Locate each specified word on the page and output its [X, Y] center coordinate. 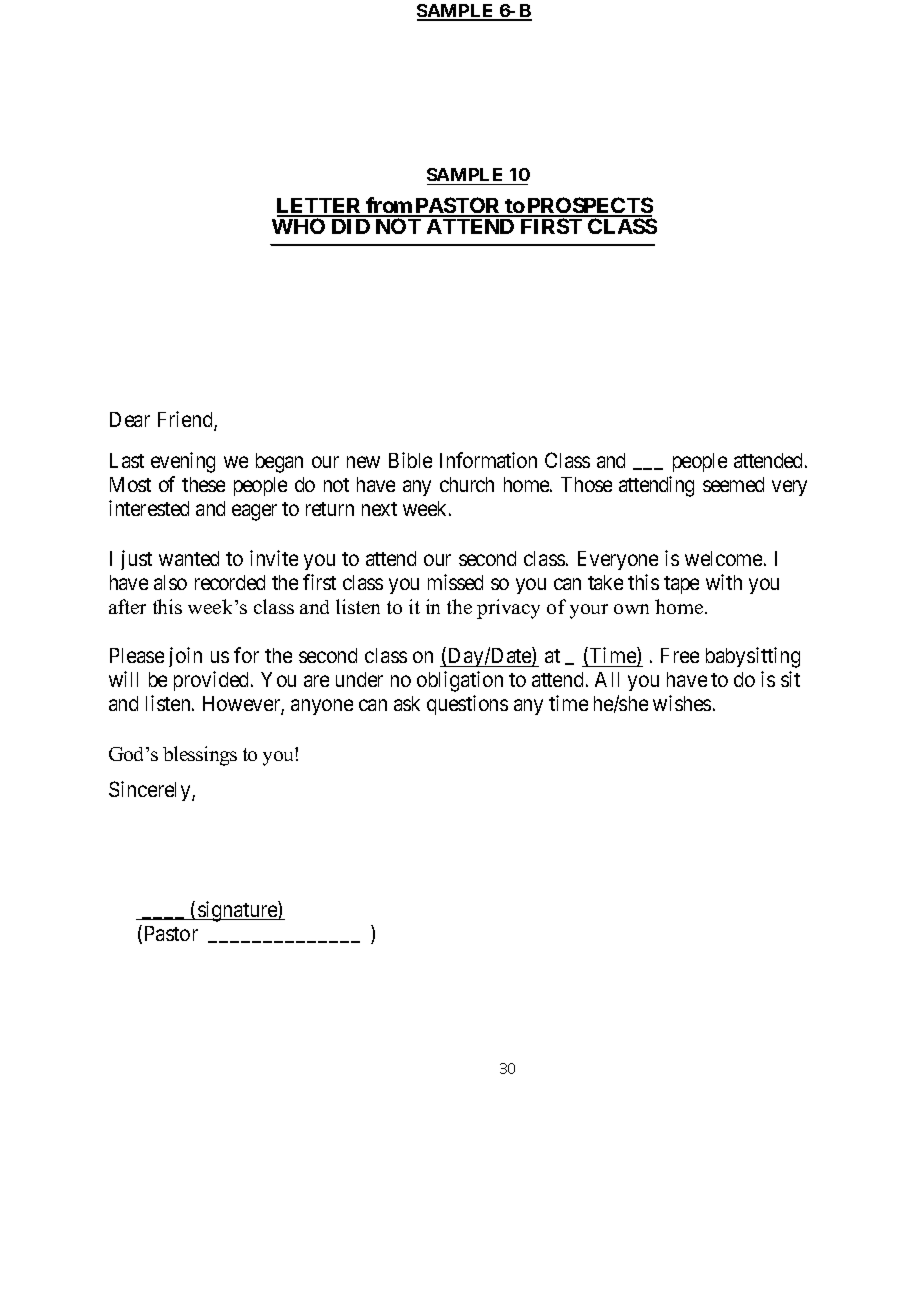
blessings [200, 756]
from [389, 206]
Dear [130, 419]
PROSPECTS [589, 206]
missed [455, 582]
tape [681, 585]
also [170, 582]
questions [467, 705]
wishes [682, 703]
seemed [733, 484]
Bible [410, 460]
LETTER [321, 207]
